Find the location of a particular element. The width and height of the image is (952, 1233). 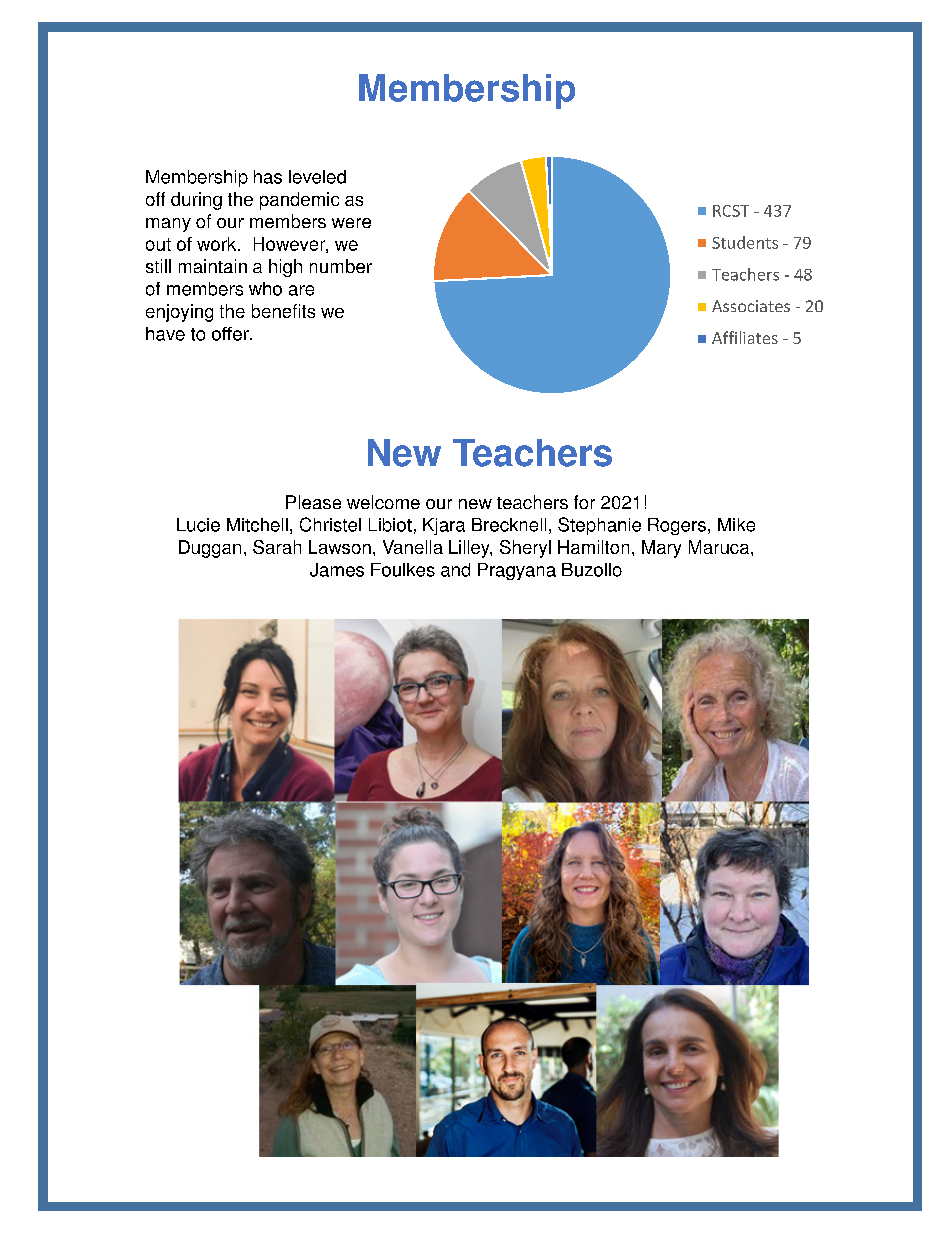

Students is located at coordinates (745, 242).
